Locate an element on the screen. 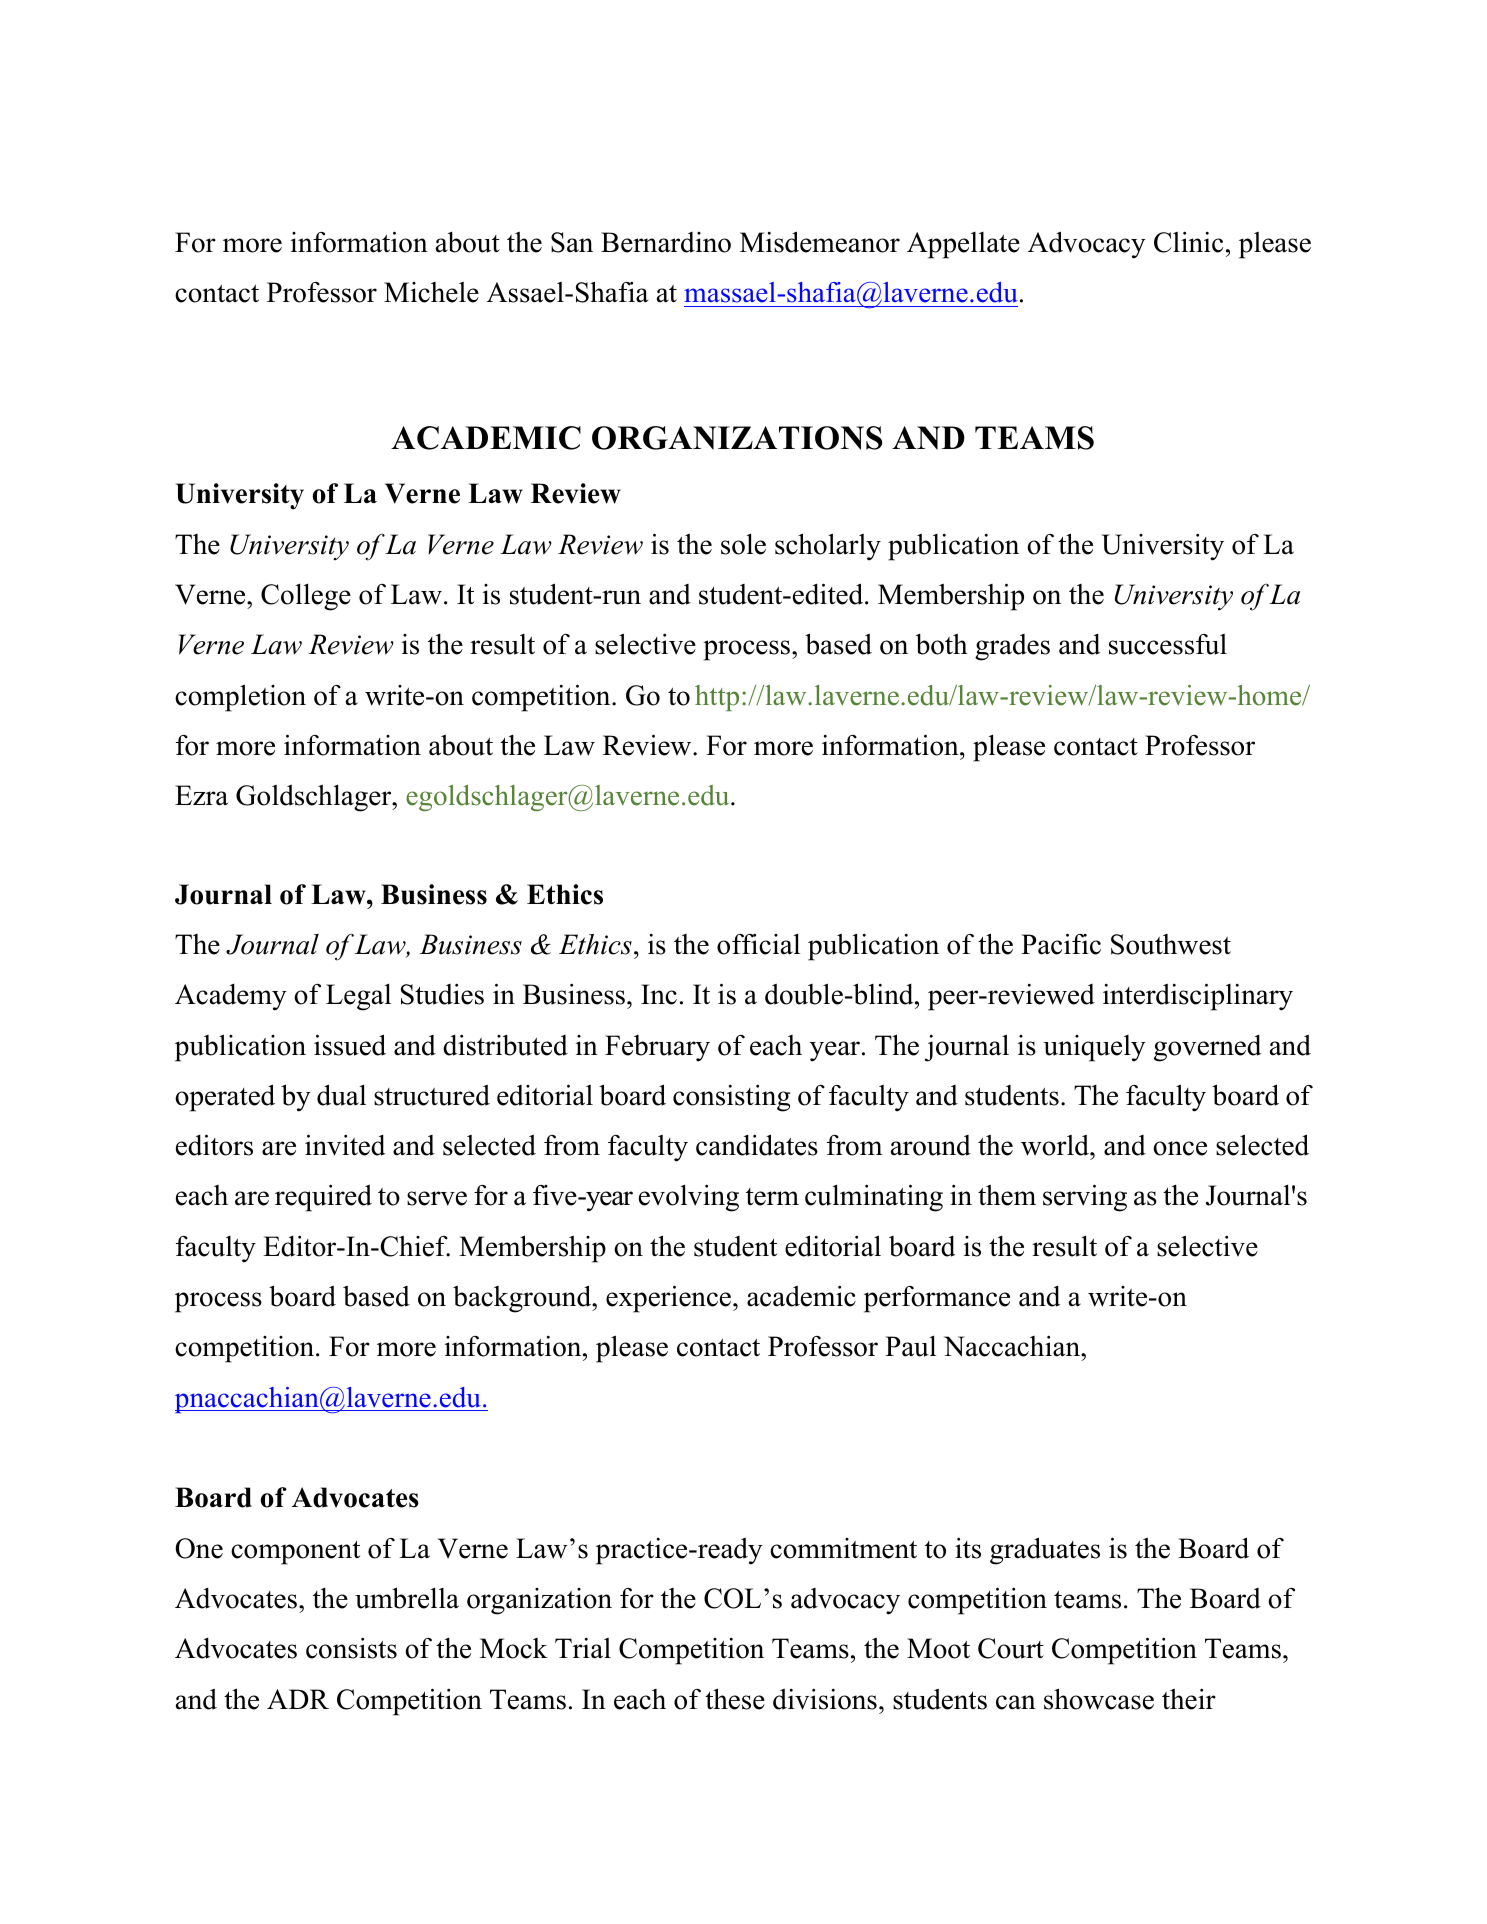 The image size is (1487, 1924). serving is located at coordinates (1085, 1198).
